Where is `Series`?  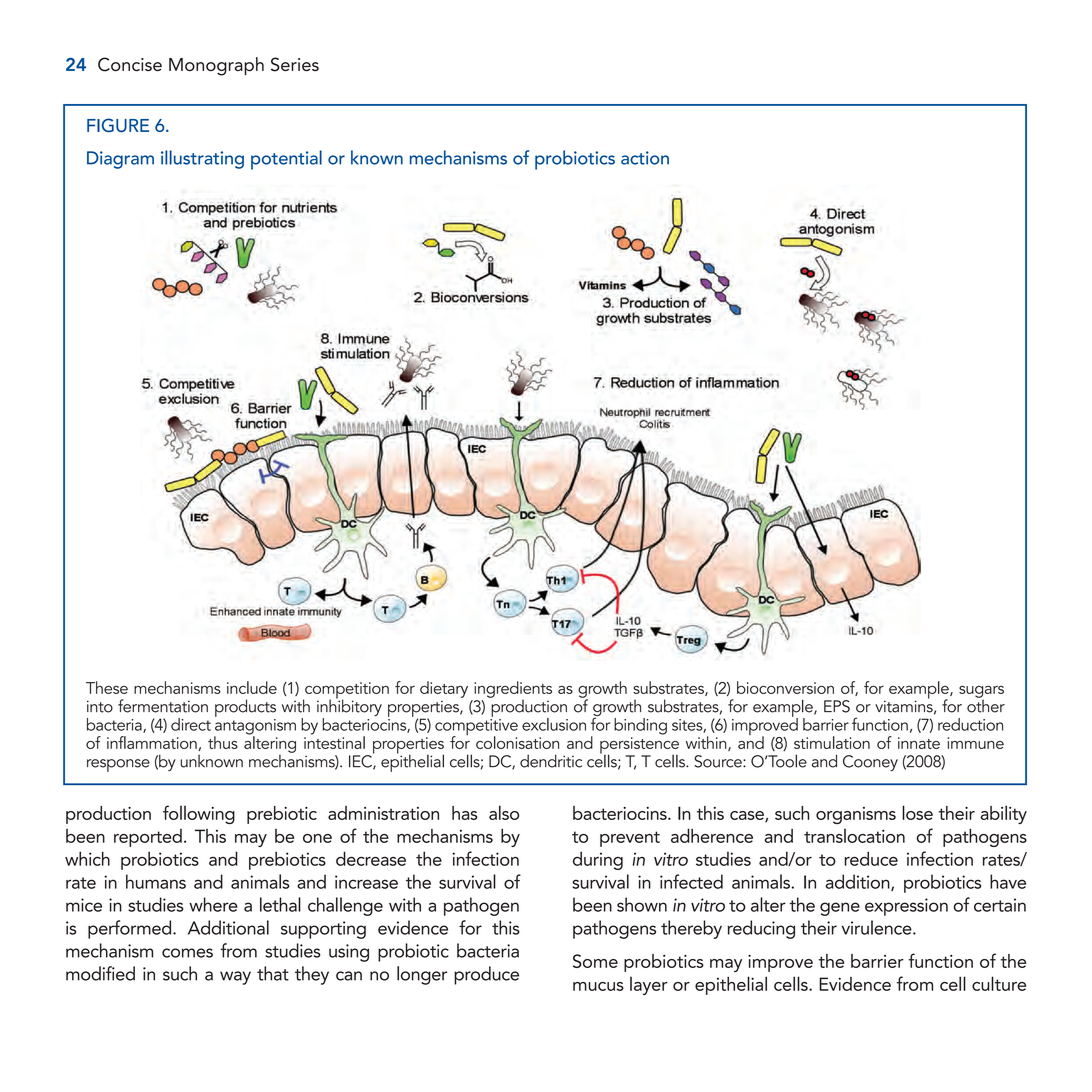 Series is located at coordinates (295, 64).
